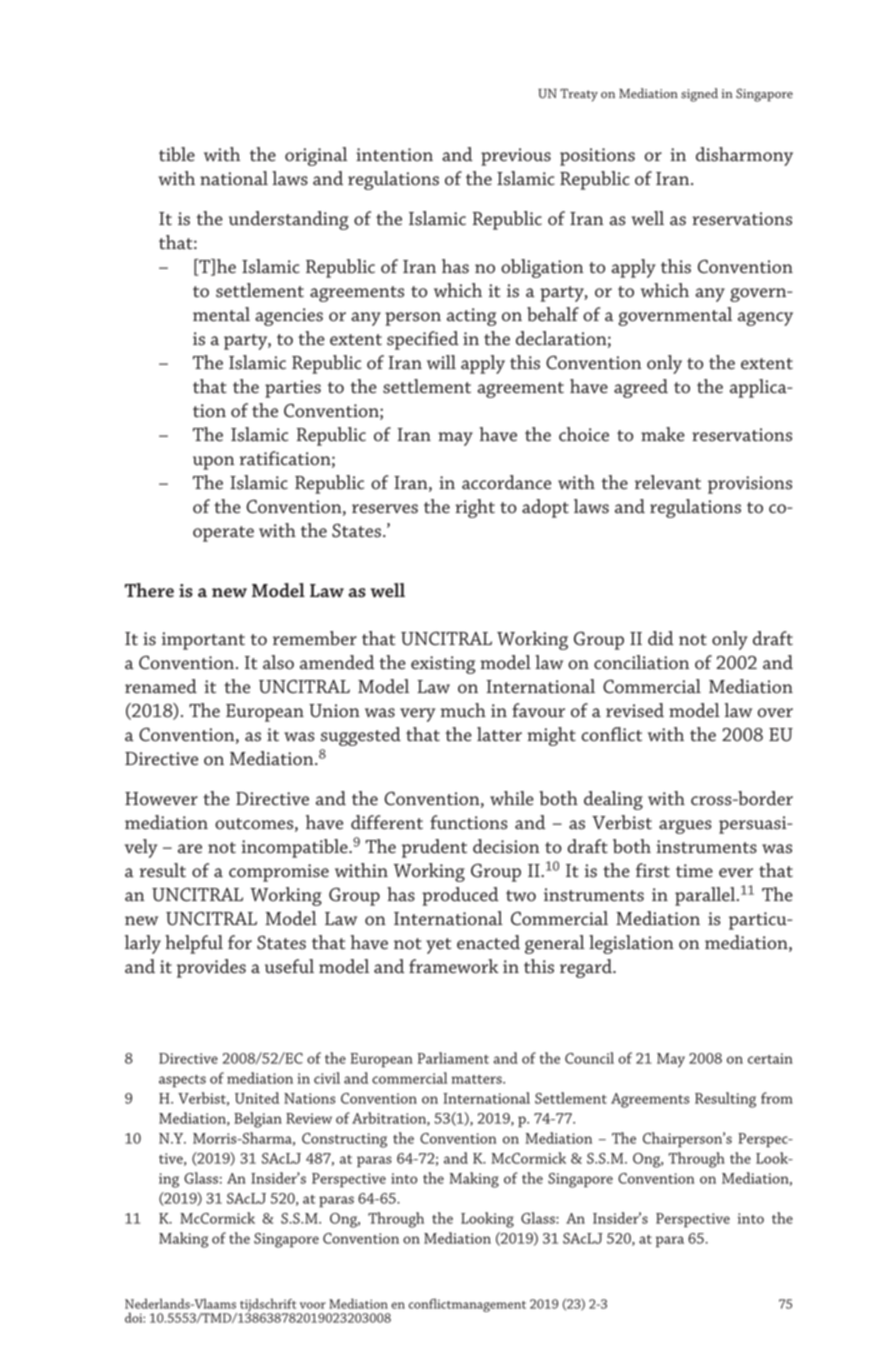 The width and height of the screenshot is (895, 1372). I want to click on Constructing, so click(344, 1140).
